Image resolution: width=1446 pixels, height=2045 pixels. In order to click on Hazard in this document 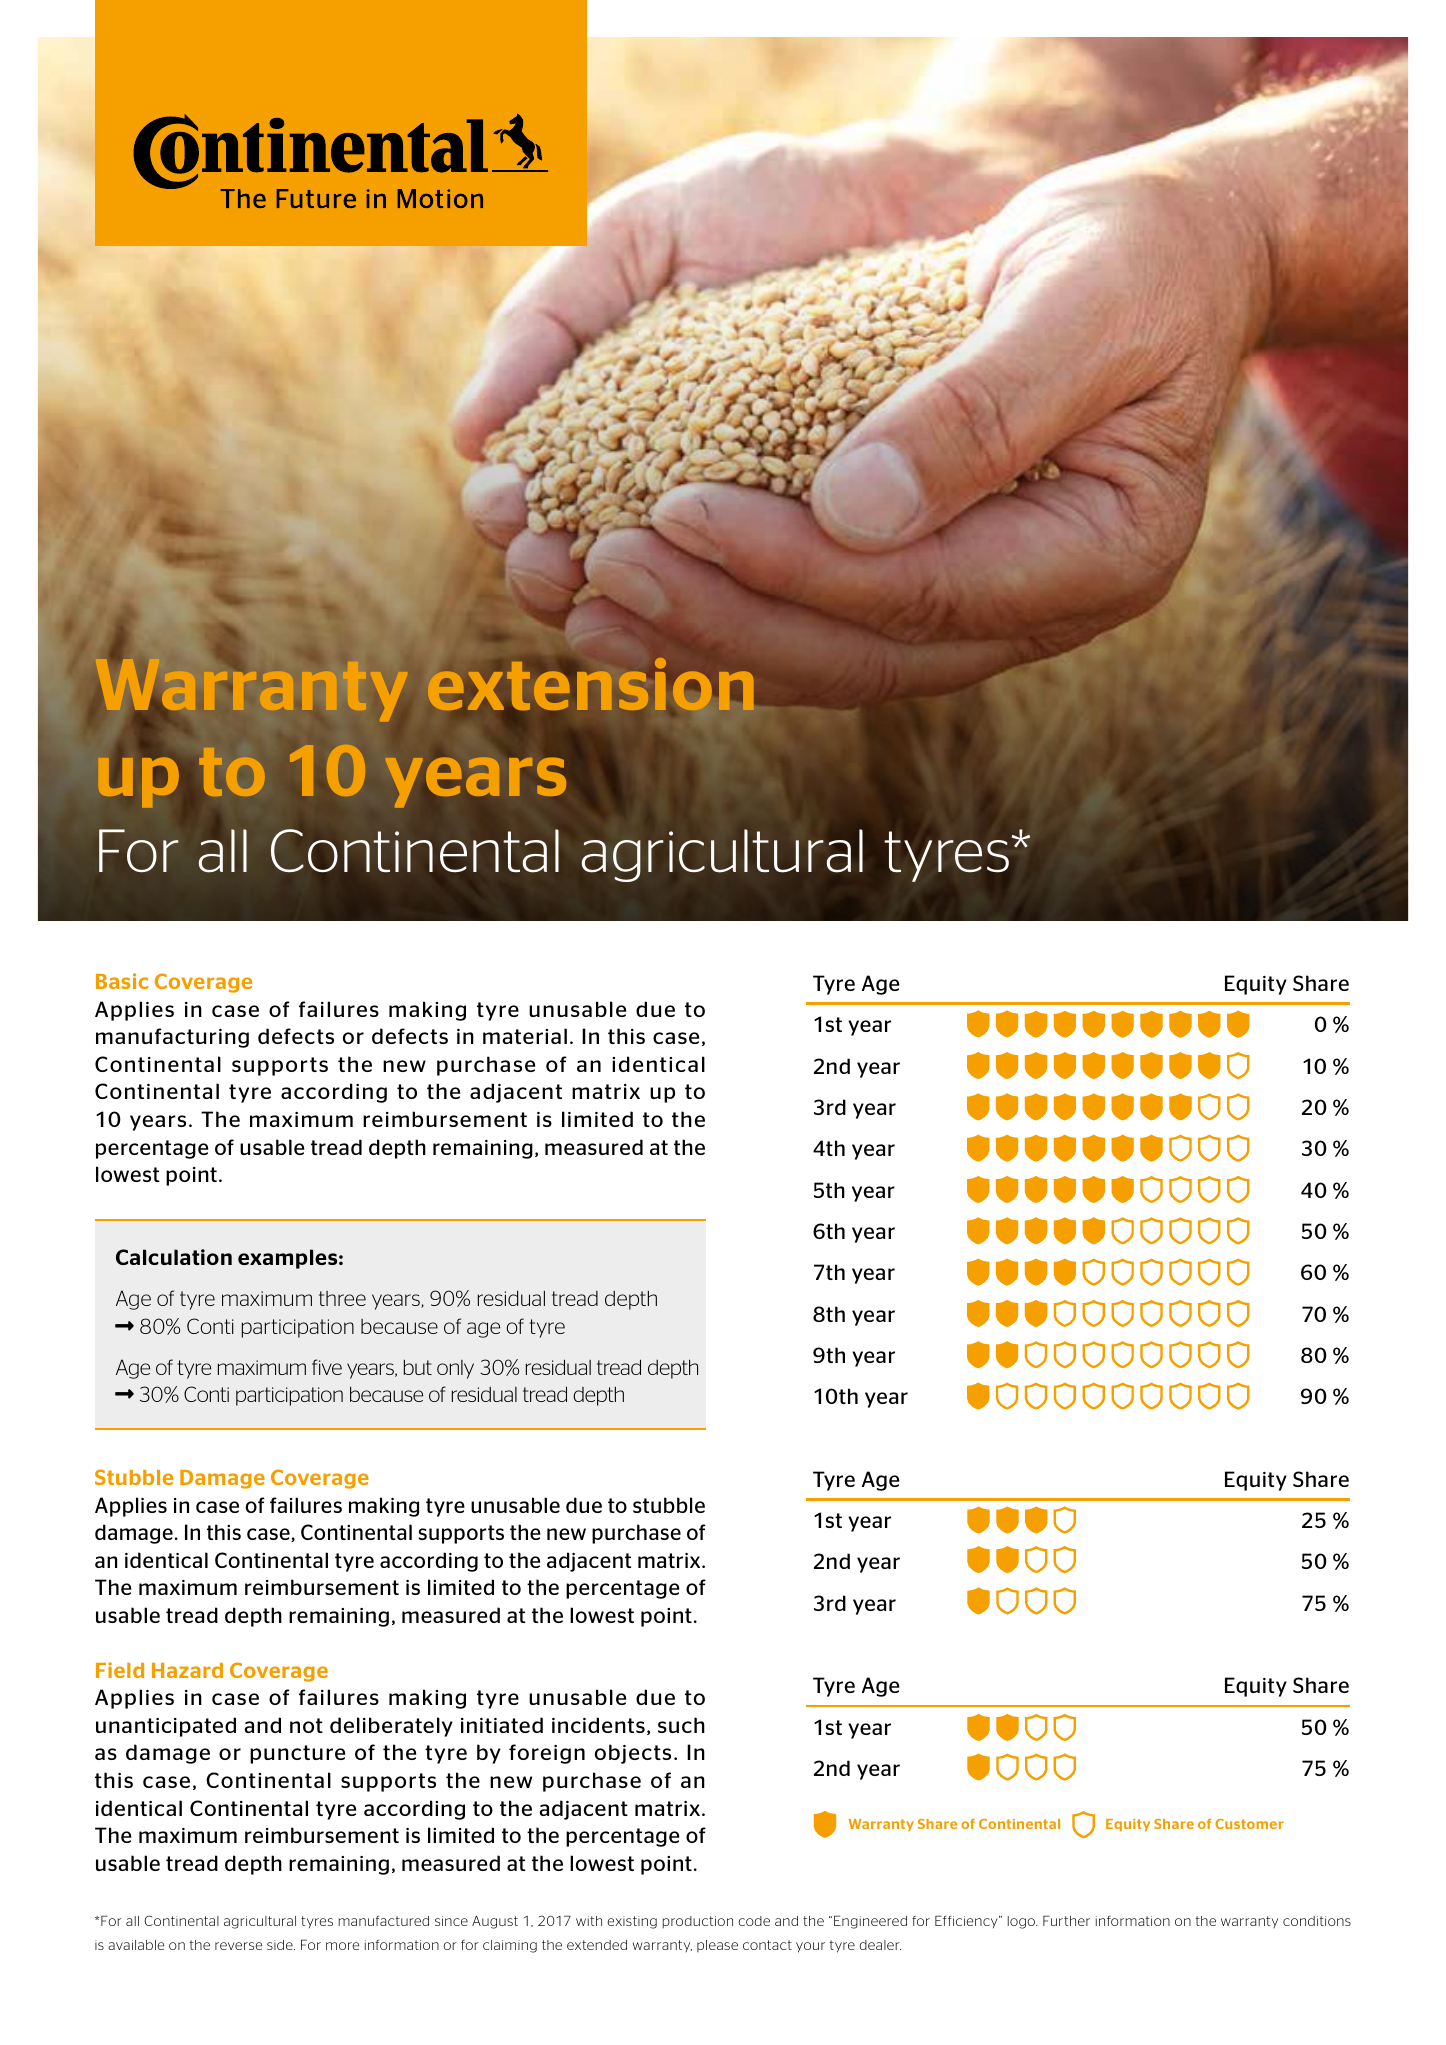, I will do `click(187, 1670)`.
